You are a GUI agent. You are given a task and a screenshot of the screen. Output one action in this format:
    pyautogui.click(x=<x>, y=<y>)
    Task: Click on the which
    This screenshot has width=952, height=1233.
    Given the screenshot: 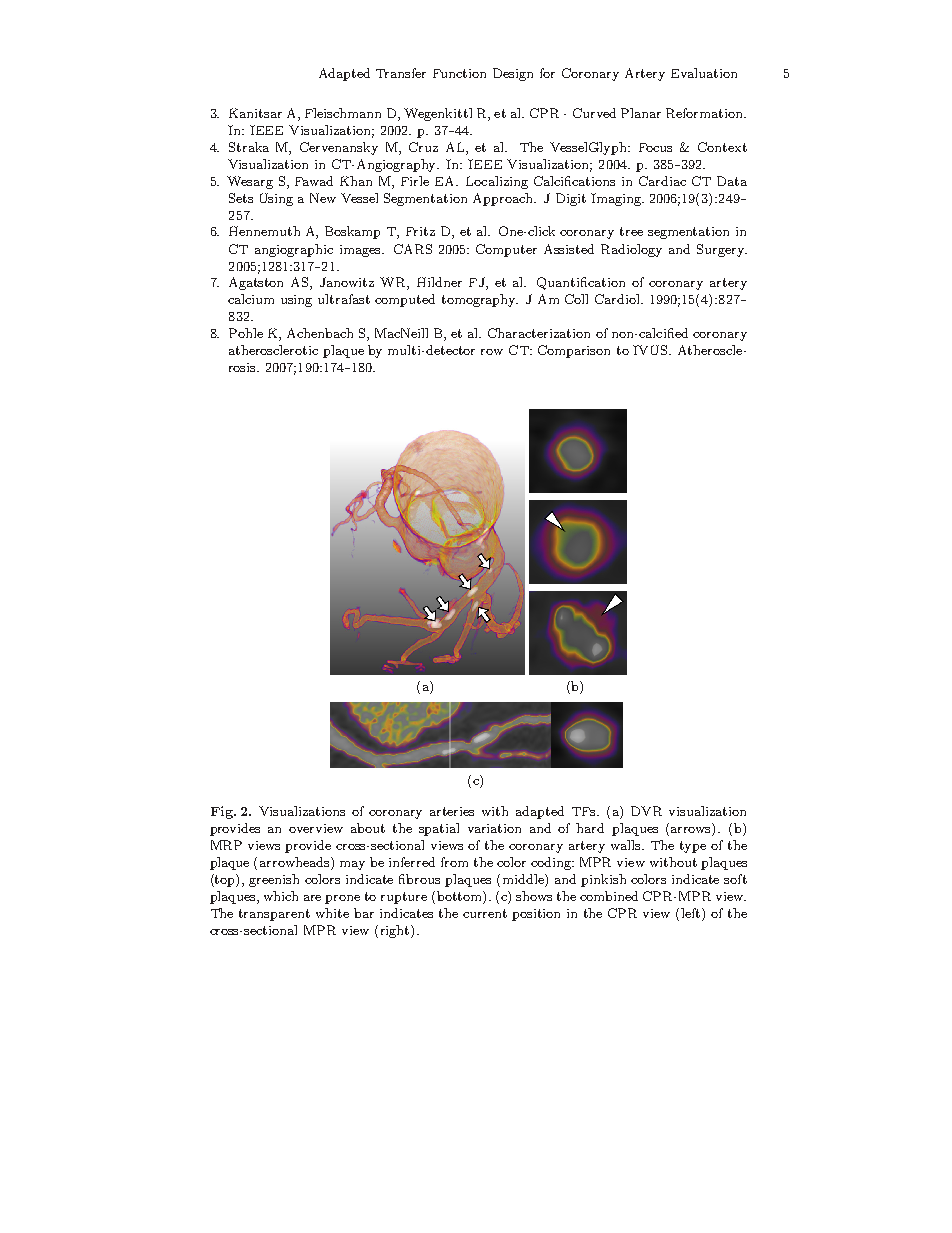 What is the action you would take?
    pyautogui.click(x=281, y=896)
